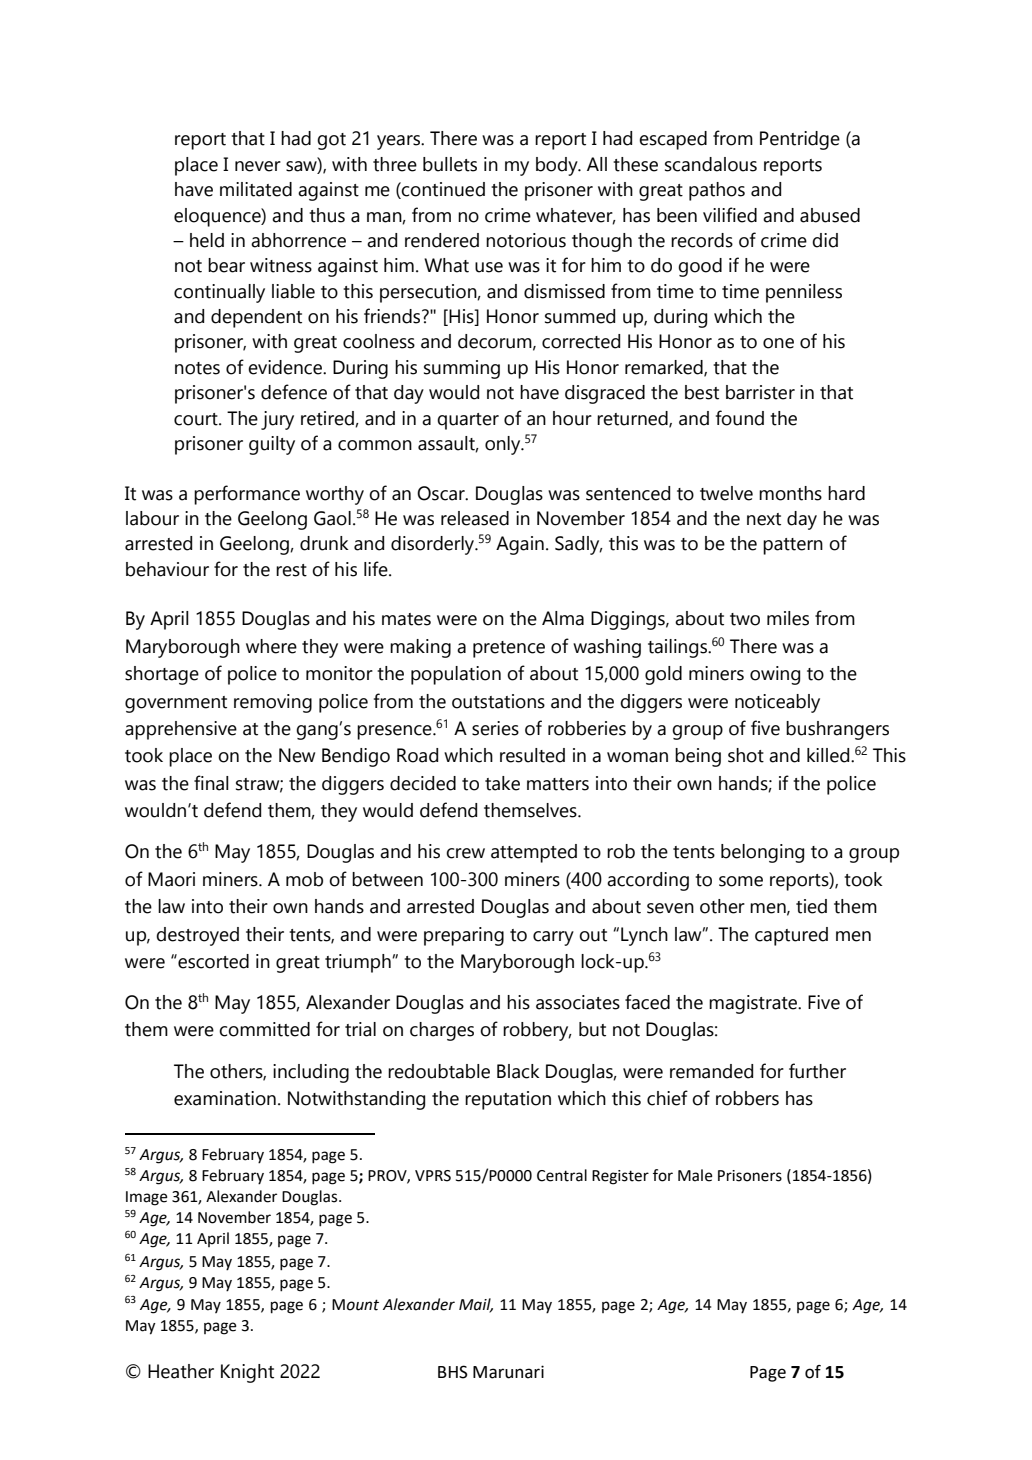 This screenshot has height=1460, width=1032. Describe the element at coordinates (450, 164) in the screenshot. I see `bullets` at that location.
